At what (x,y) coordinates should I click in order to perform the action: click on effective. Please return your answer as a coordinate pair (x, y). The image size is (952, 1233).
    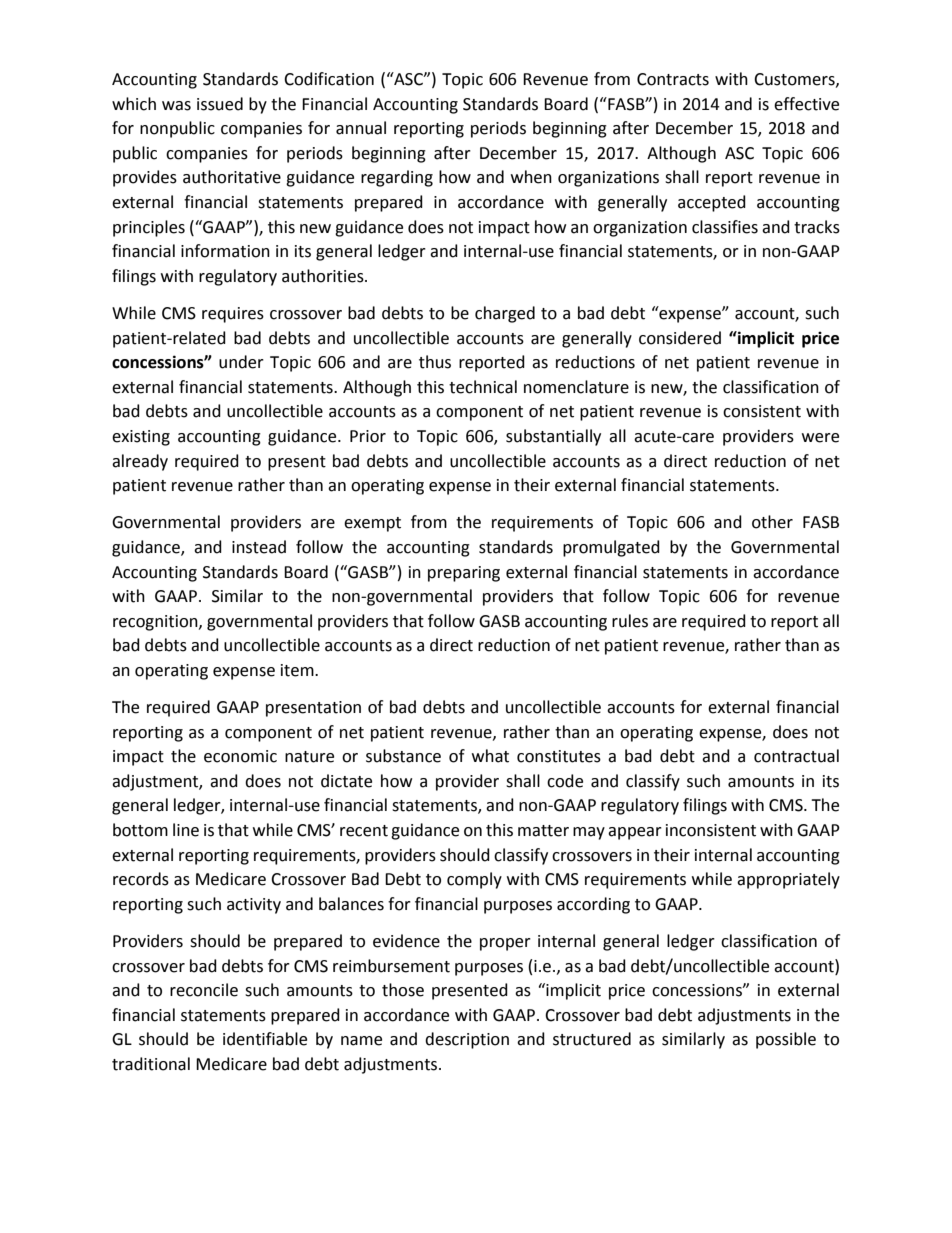
    Looking at the image, I should click on (806, 104).
